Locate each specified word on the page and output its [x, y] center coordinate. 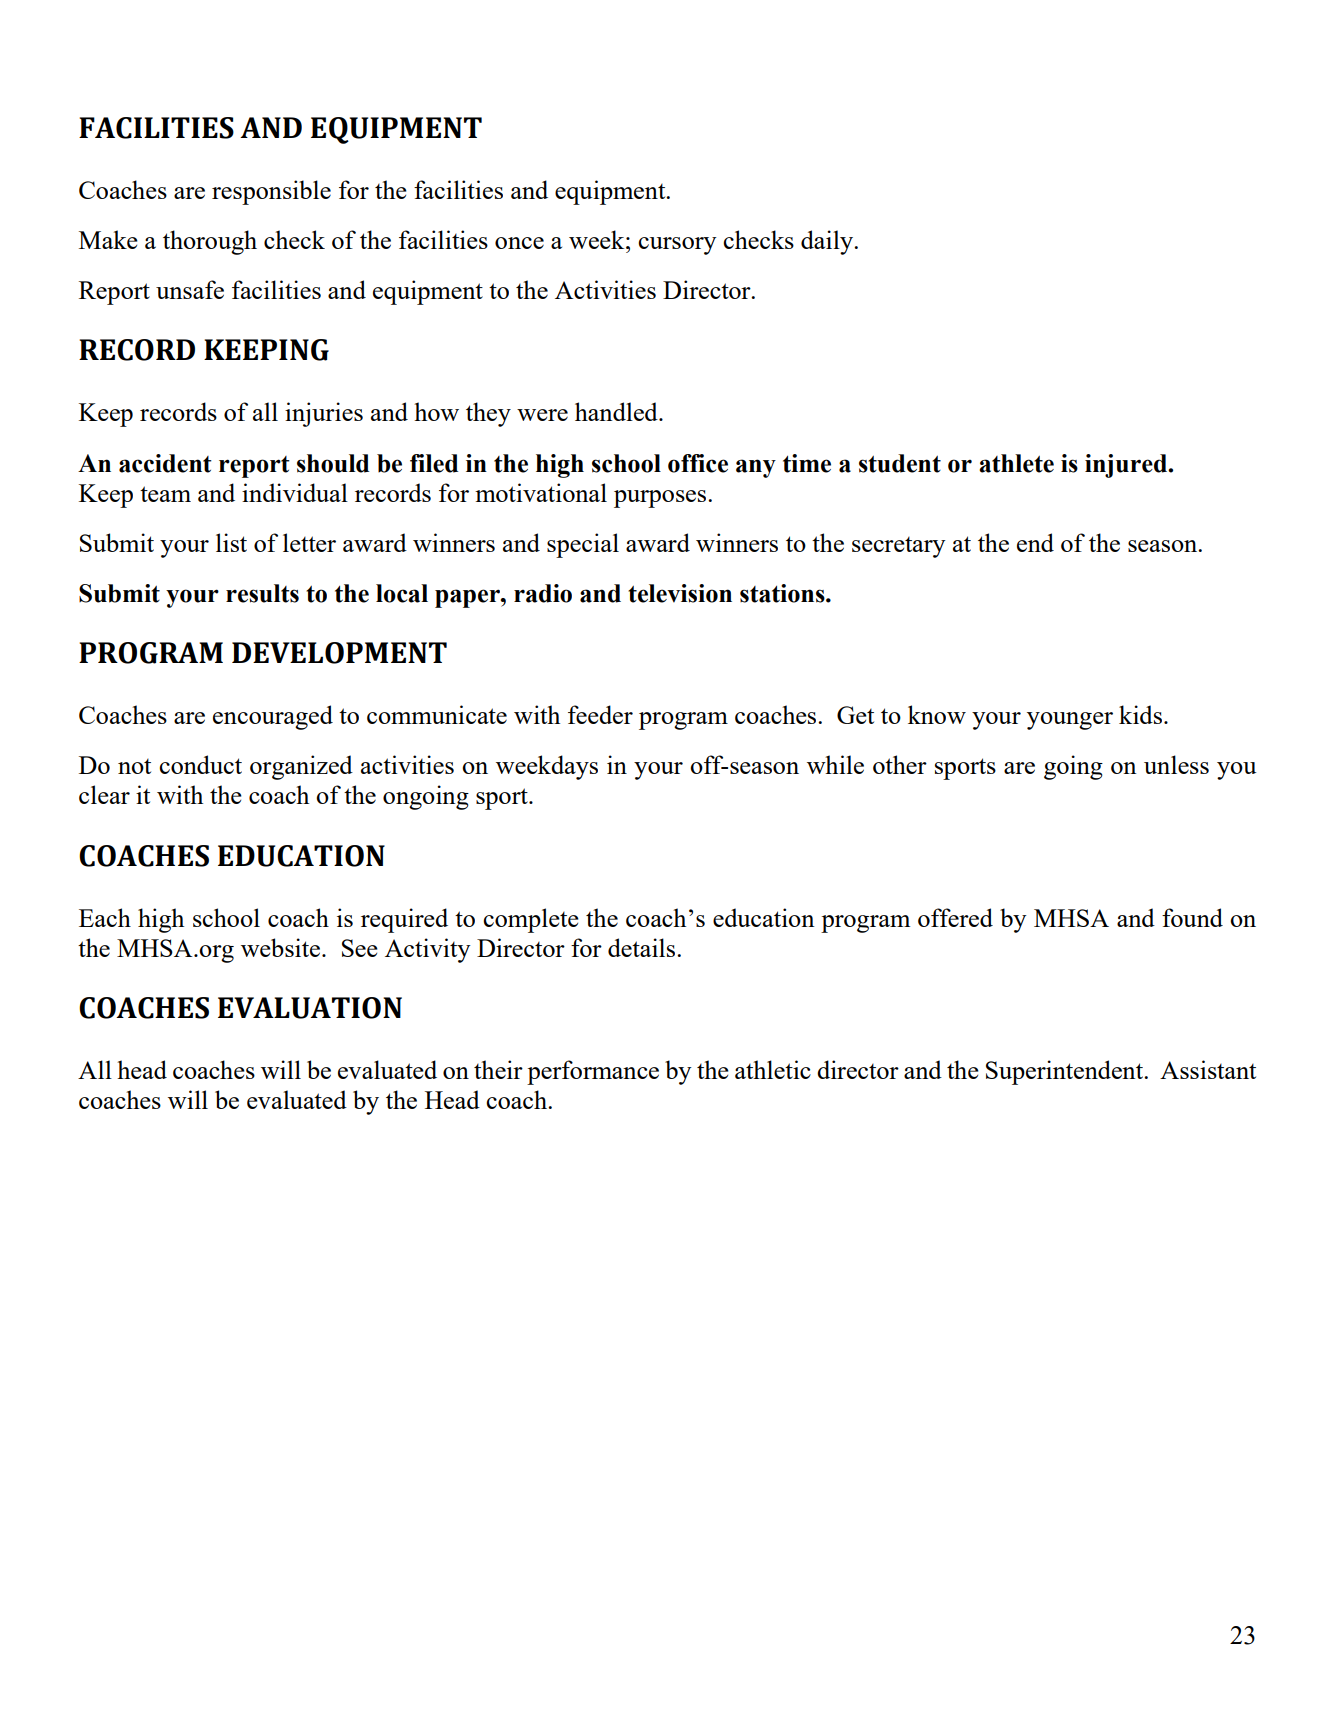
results [262, 593]
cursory [677, 246]
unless [1176, 764]
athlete [1016, 463]
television [680, 593]
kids [1140, 714]
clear [104, 794]
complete [531, 920]
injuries [324, 414]
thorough [210, 242]
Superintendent [1066, 1072]
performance [593, 1072]
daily [828, 242]
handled [617, 411]
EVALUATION [310, 1008]
